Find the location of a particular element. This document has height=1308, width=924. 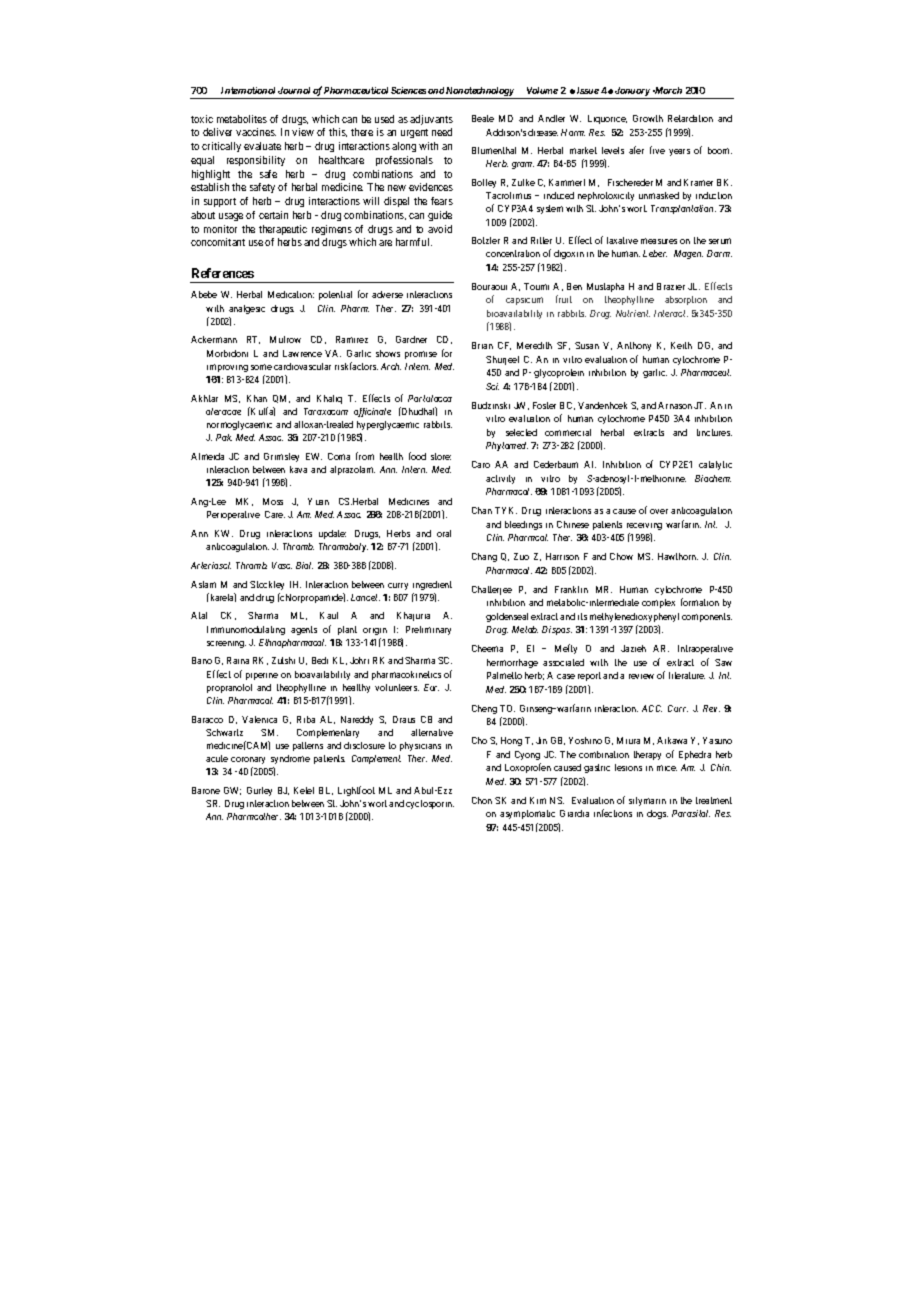

kava is located at coordinates (298, 469).
